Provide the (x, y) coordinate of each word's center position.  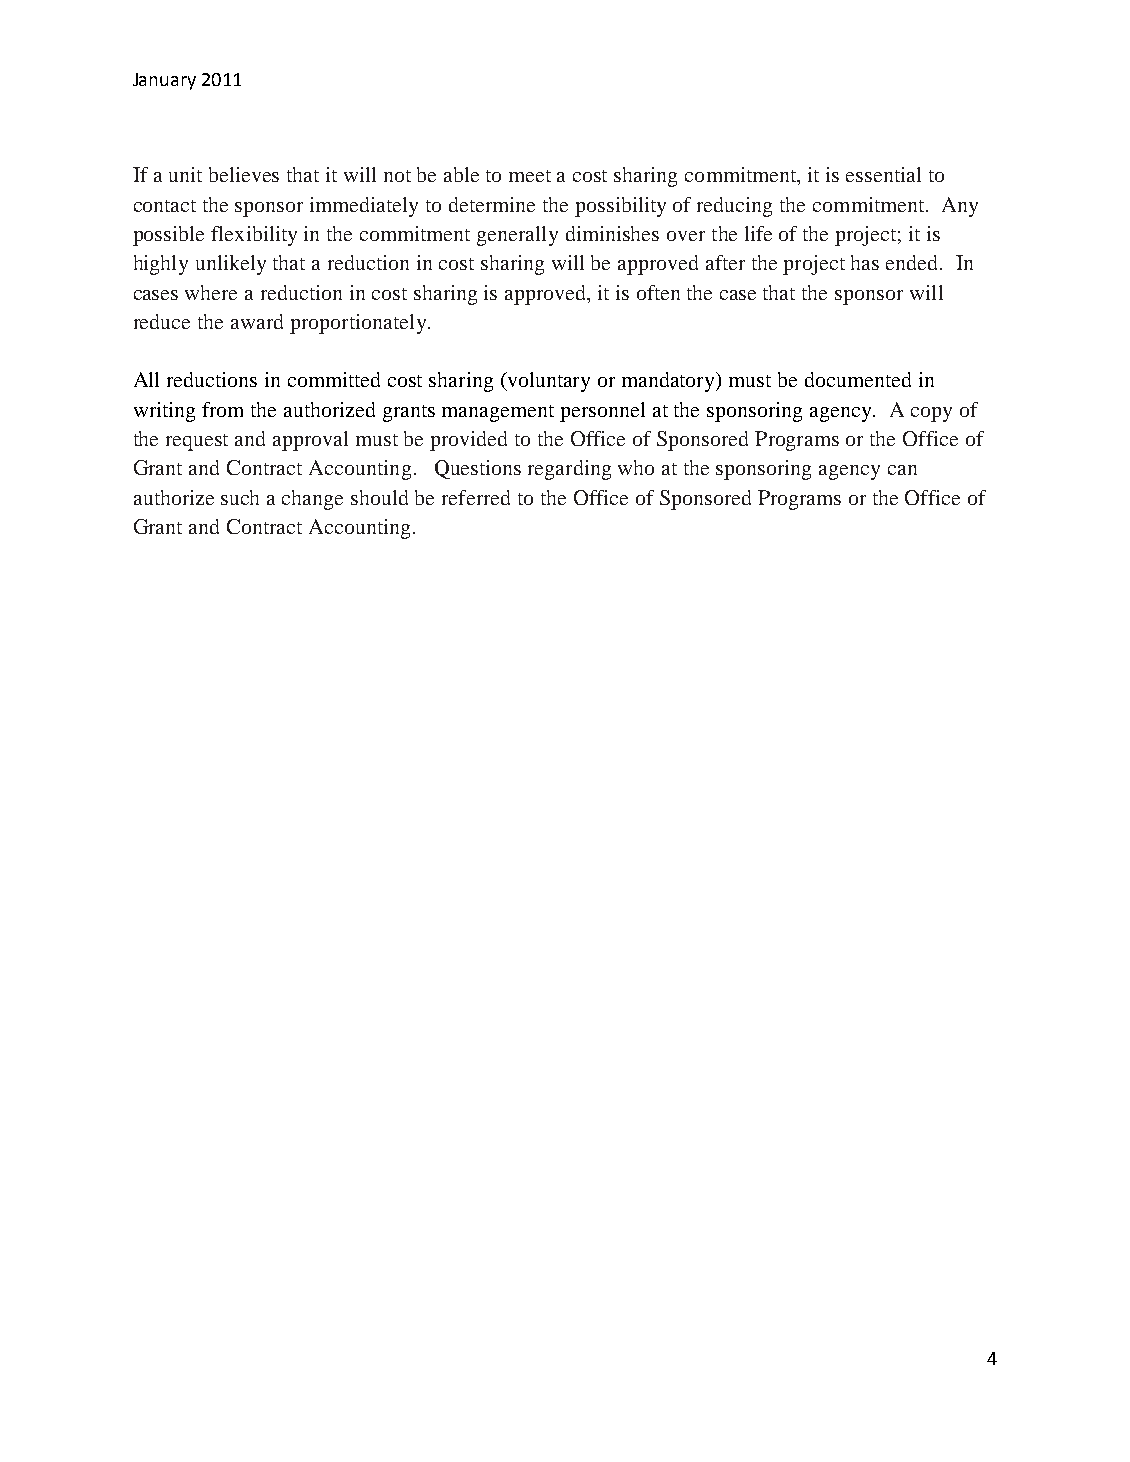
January (164, 81)
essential (883, 174)
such (240, 497)
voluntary (547, 382)
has (865, 262)
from (222, 409)
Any (960, 207)
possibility (620, 207)
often (658, 292)
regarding (569, 470)
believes (244, 174)
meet (530, 176)
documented (858, 379)
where (211, 292)
